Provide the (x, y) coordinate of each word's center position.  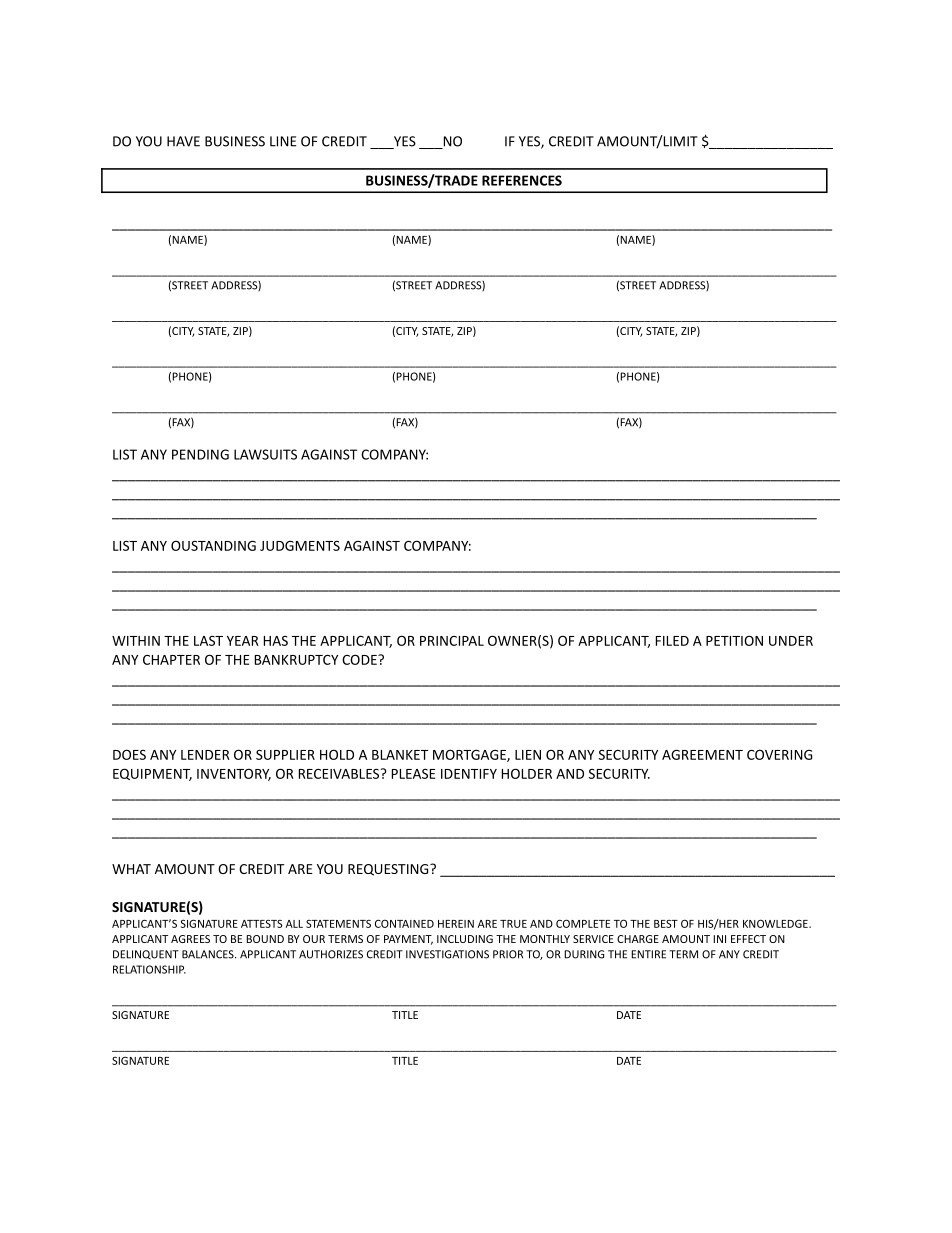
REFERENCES (522, 180)
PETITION (734, 640)
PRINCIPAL (452, 641)
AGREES (190, 939)
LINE (283, 141)
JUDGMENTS (300, 546)
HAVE (183, 141)
